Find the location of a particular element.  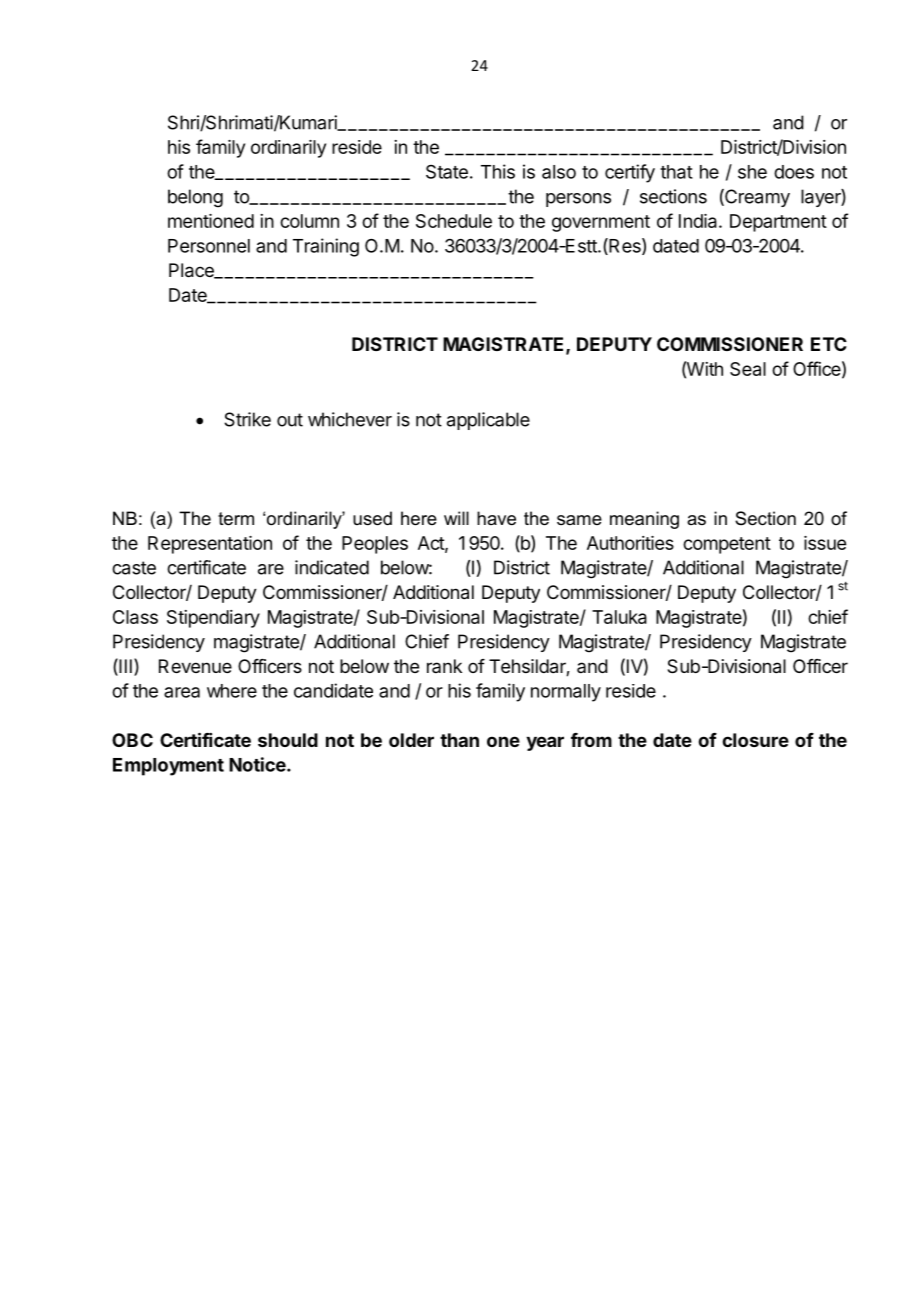

she is located at coordinates (752, 172).
